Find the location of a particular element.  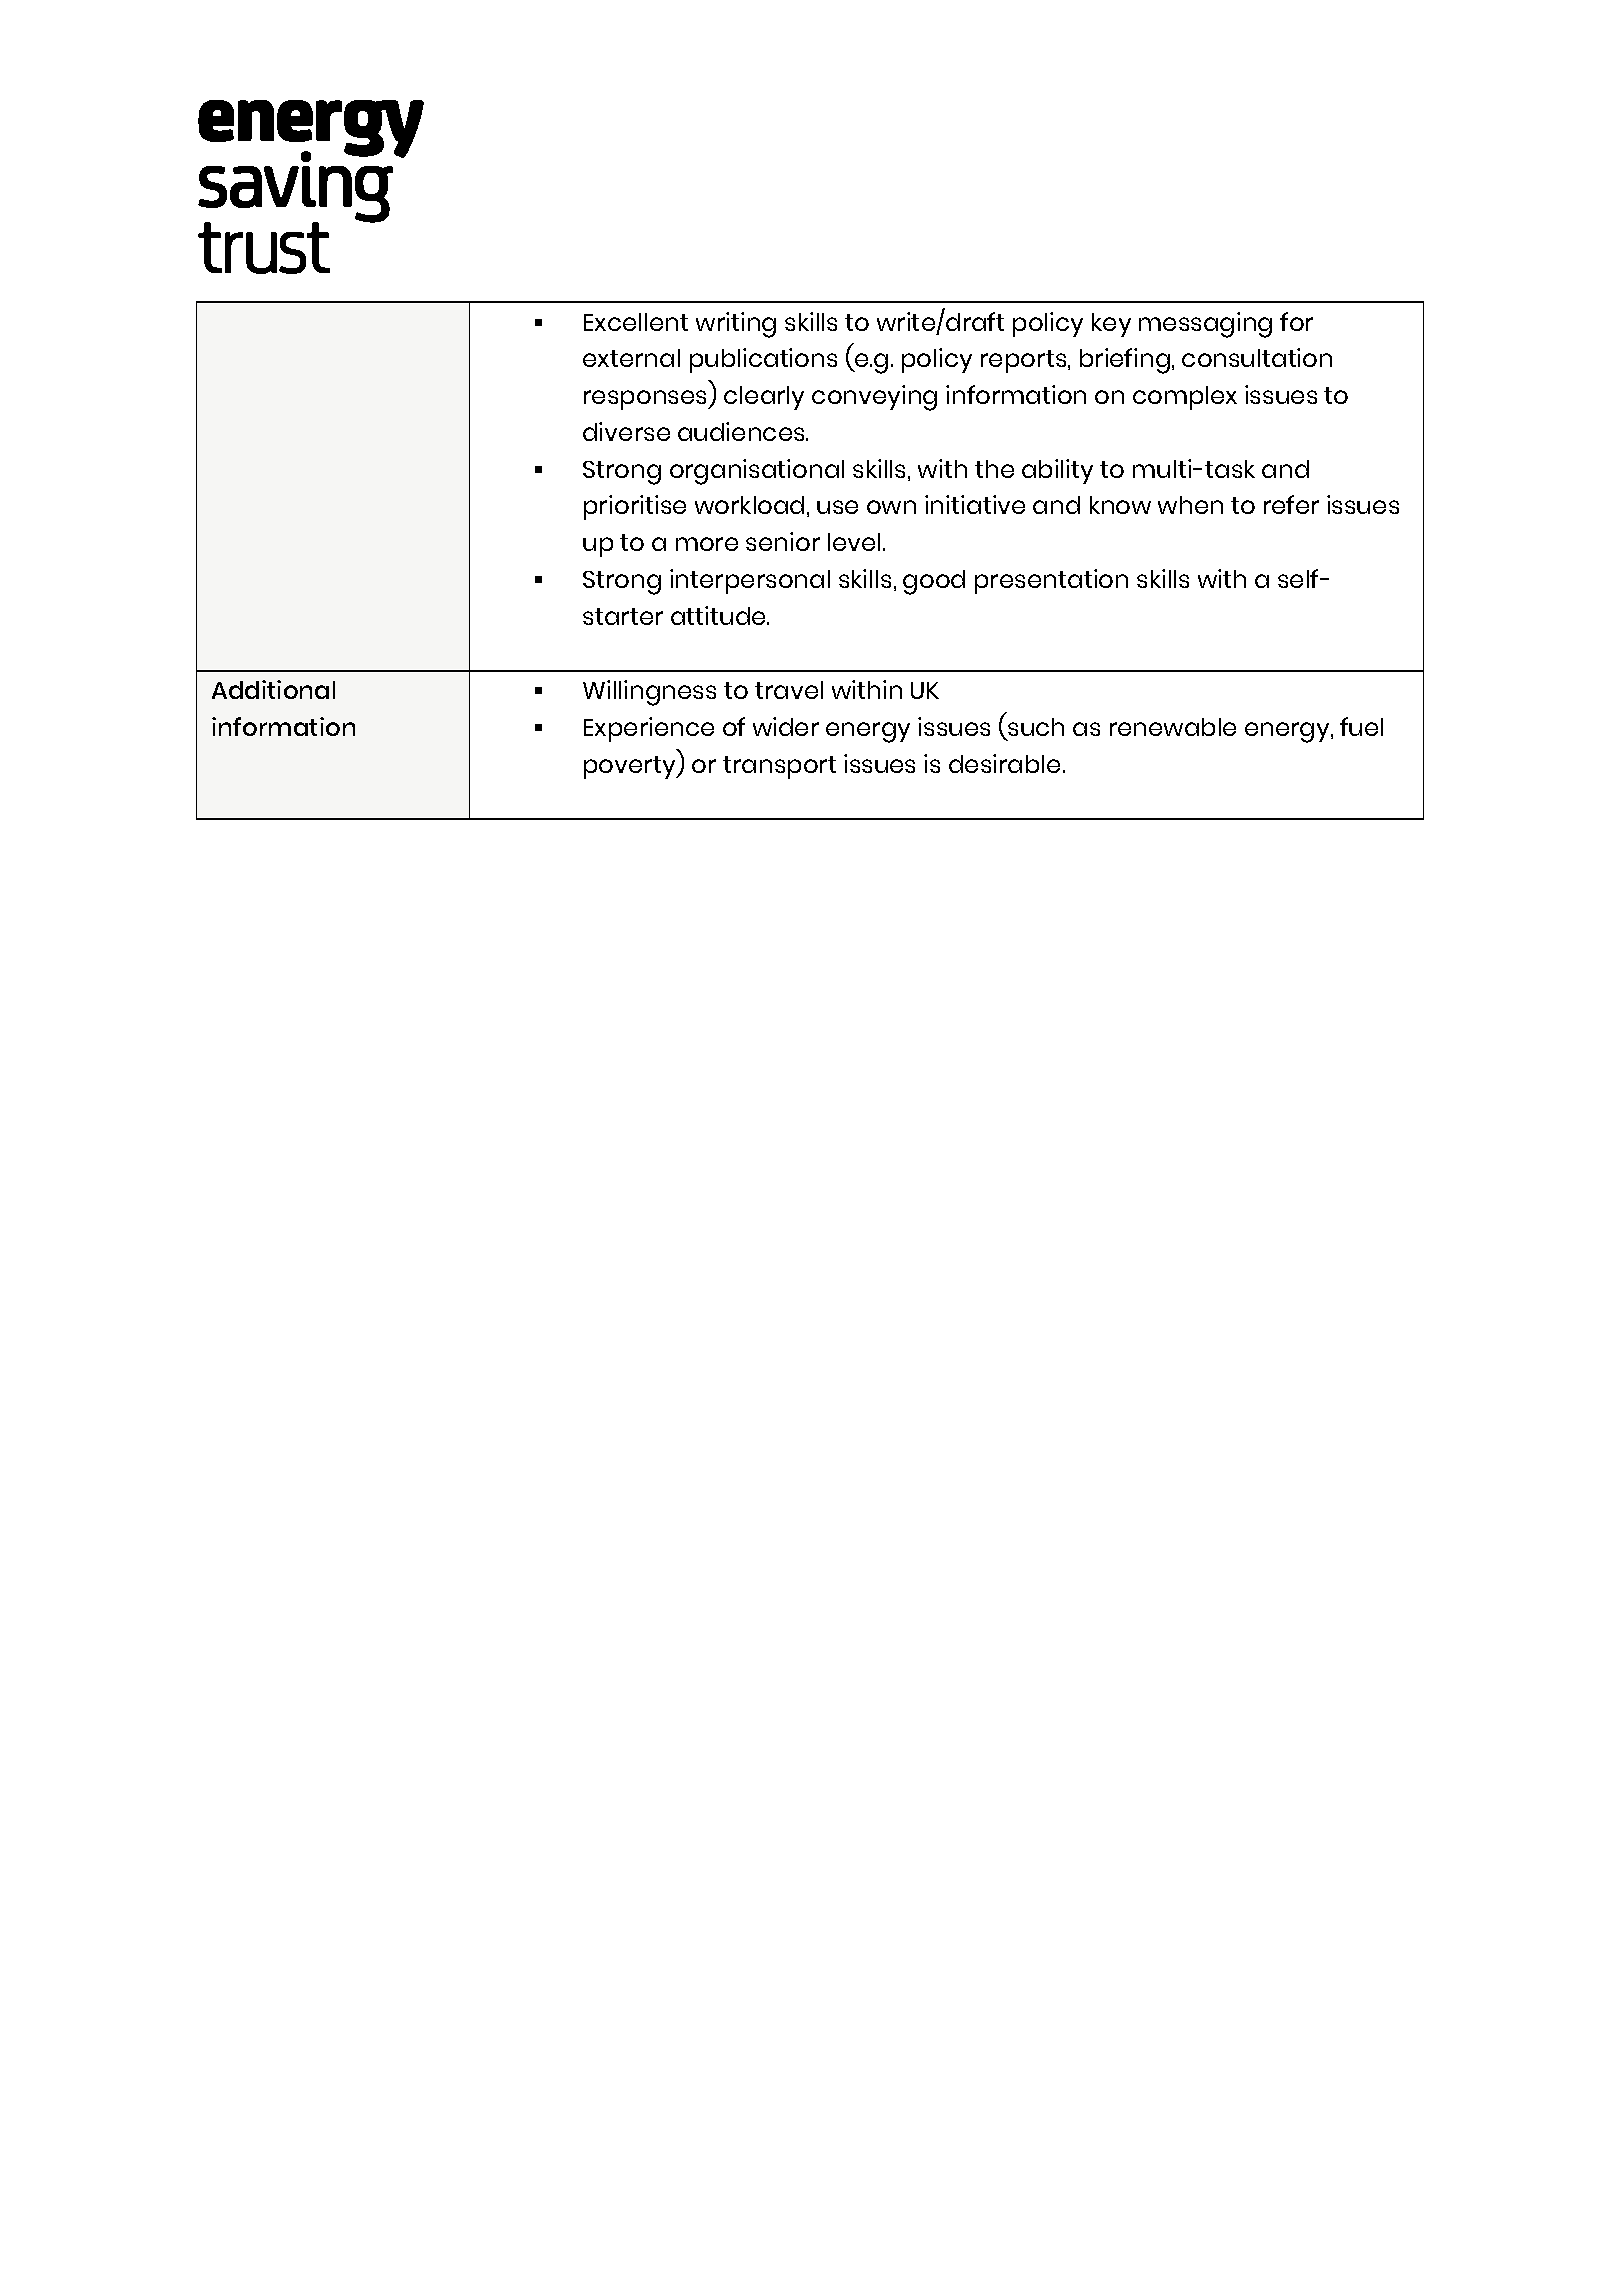

Excellent is located at coordinates (636, 322).
